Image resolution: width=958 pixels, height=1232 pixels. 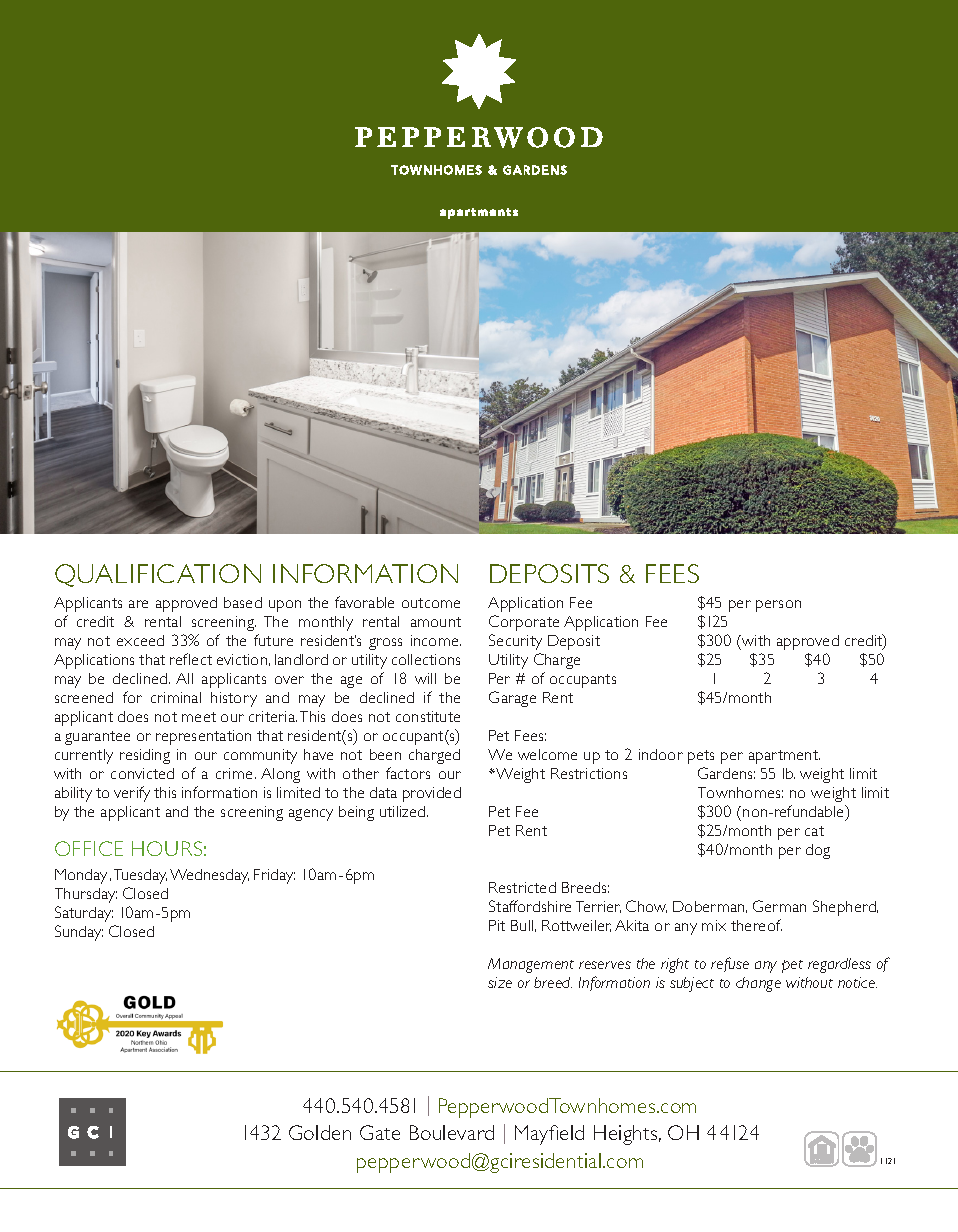 I want to click on Golden, so click(x=320, y=1132).
